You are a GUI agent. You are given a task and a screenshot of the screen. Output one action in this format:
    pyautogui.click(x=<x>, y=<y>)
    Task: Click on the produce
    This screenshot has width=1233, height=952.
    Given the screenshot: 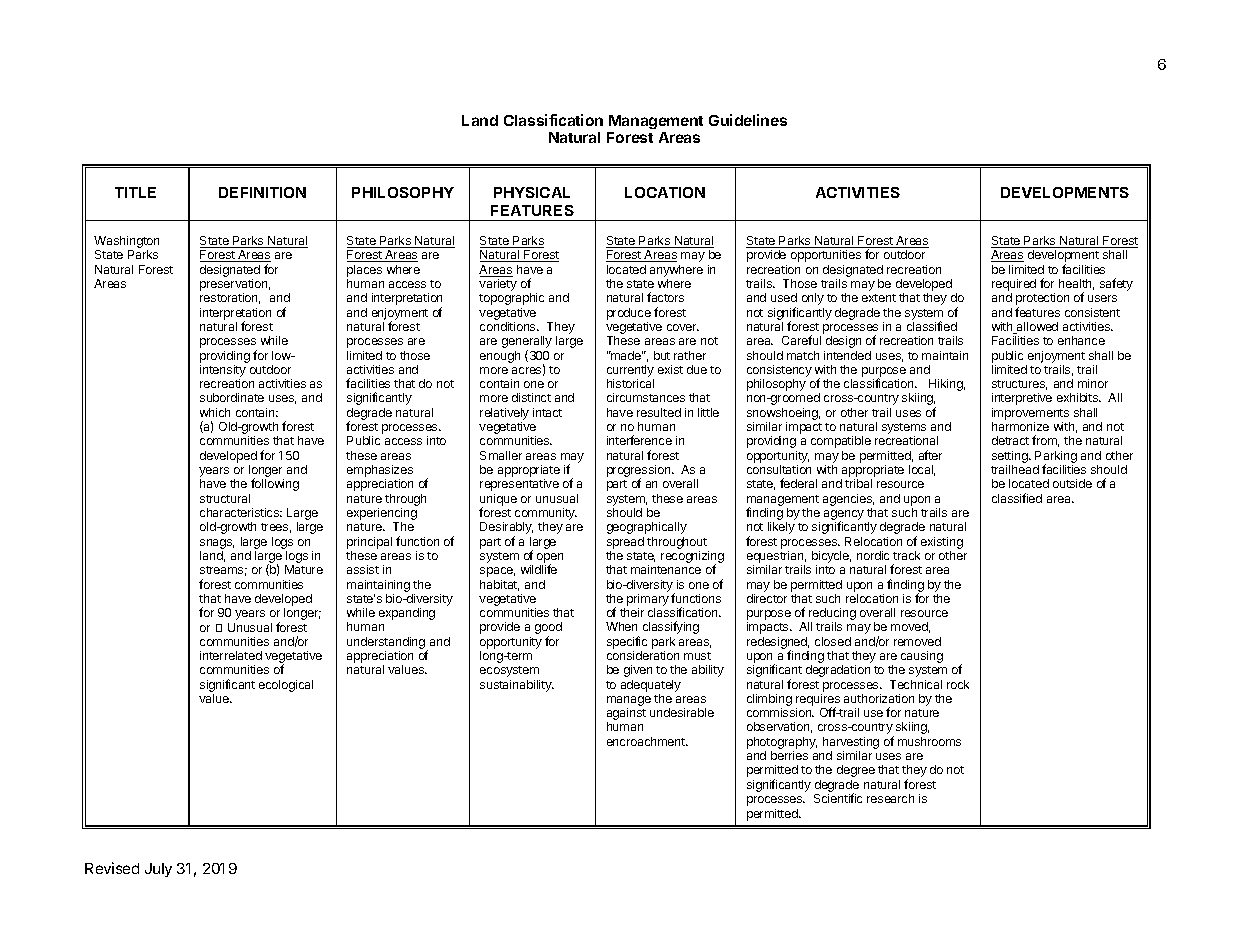 What is the action you would take?
    pyautogui.click(x=629, y=314)
